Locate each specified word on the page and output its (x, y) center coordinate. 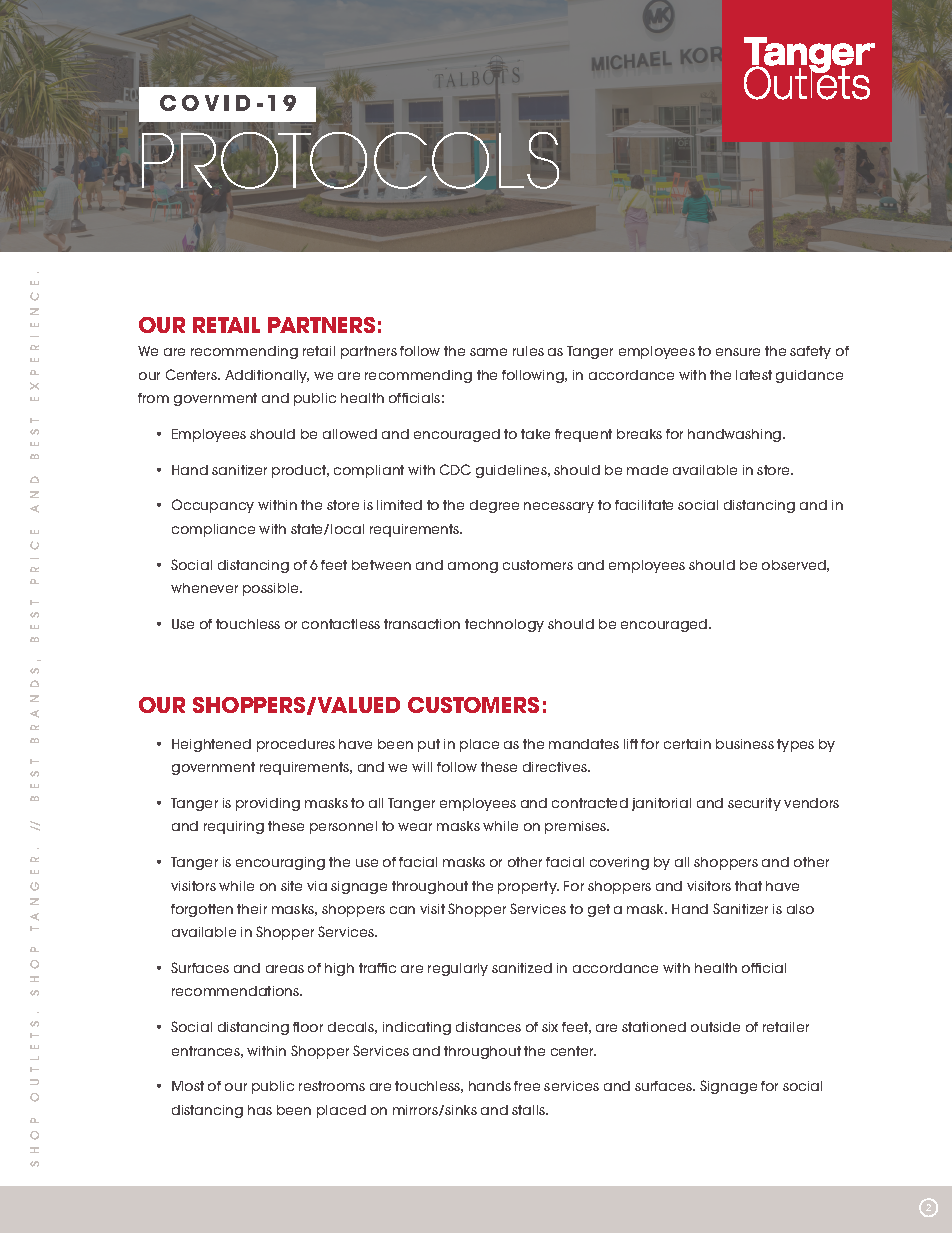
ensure (738, 352)
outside (715, 1027)
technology (504, 625)
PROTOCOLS (350, 160)
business (745, 744)
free (527, 1086)
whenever (204, 588)
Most (188, 1086)
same (488, 352)
